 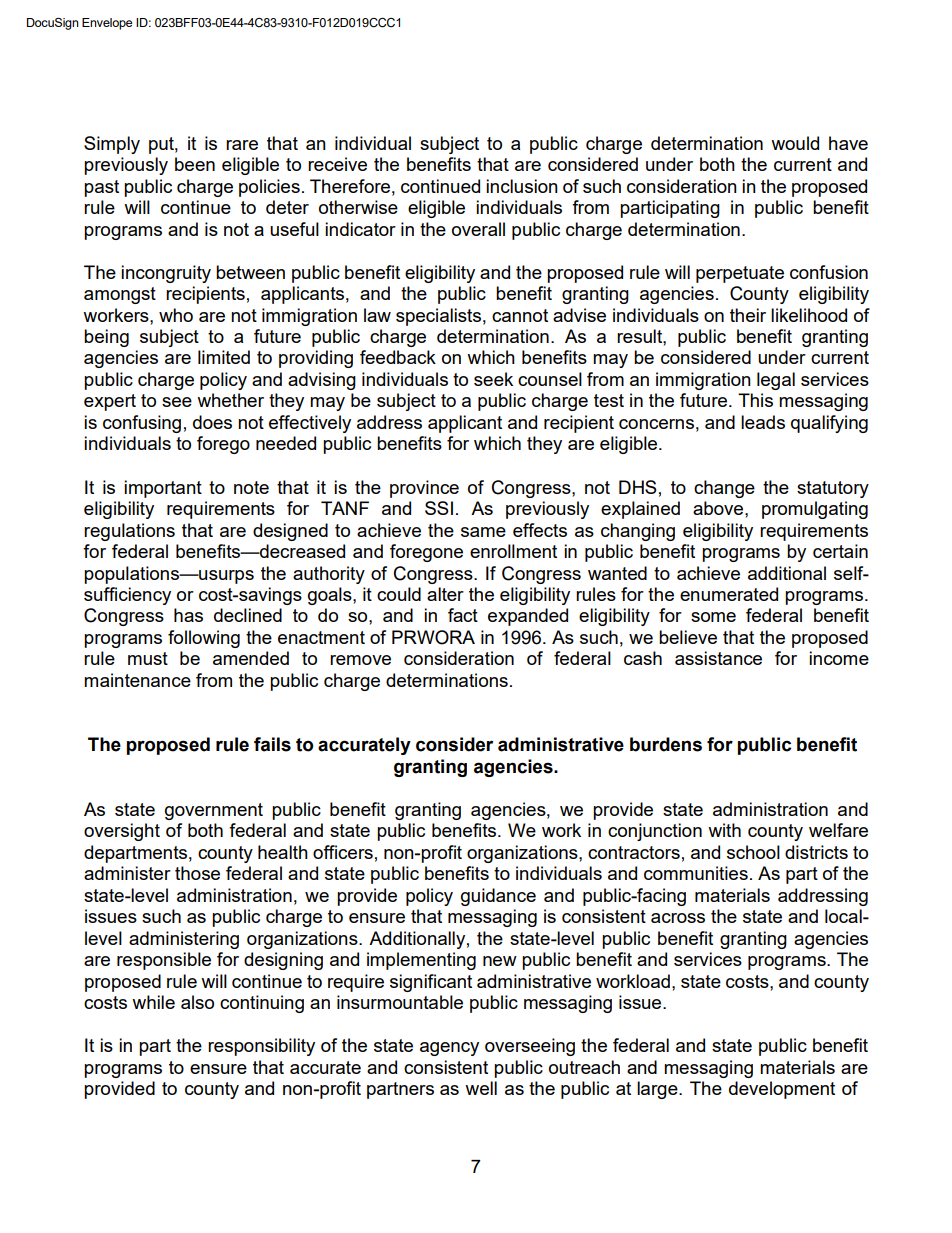 I want to click on responsibility, so click(x=261, y=1047).
